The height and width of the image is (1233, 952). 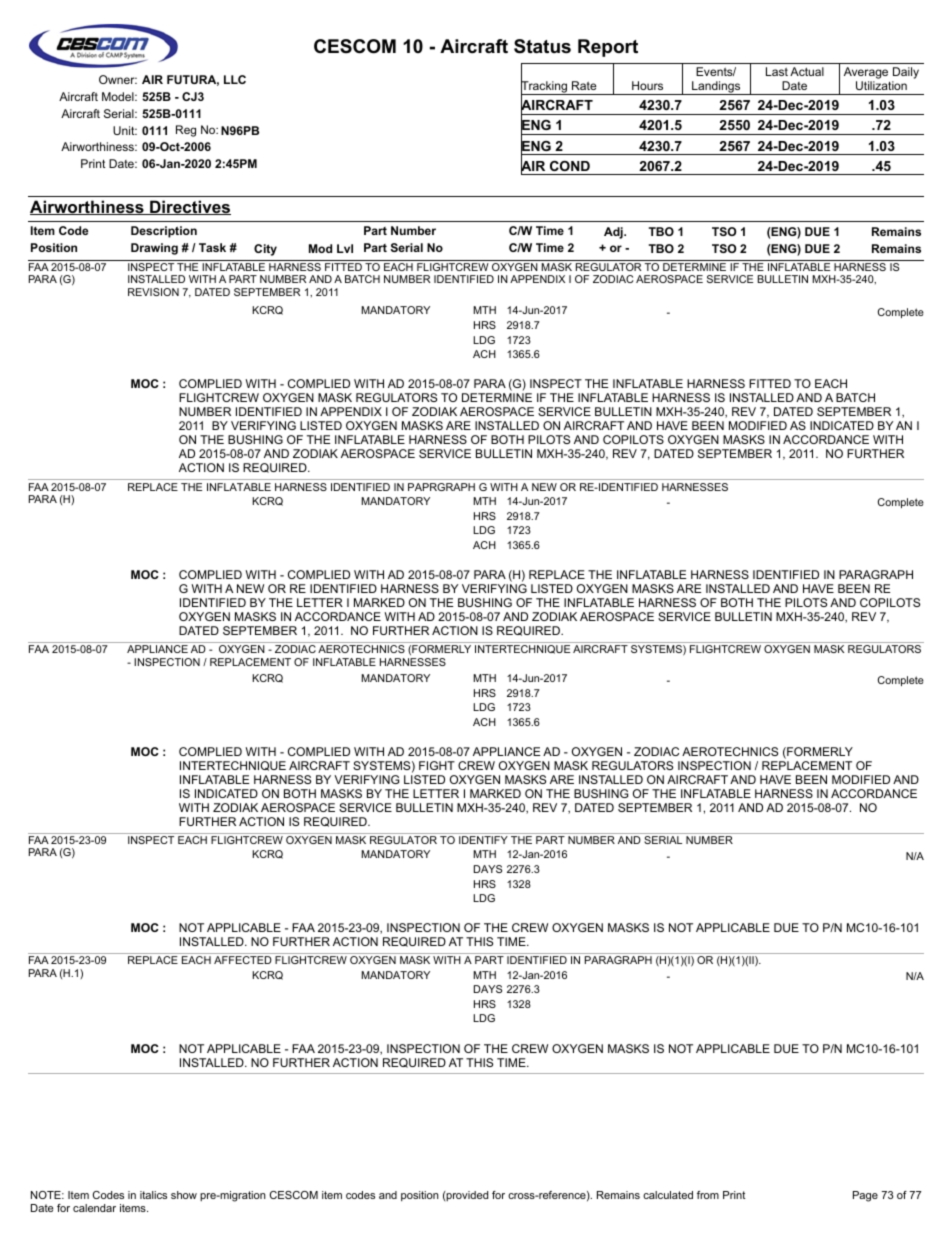 I want to click on Adj, so click(x=614, y=233).
